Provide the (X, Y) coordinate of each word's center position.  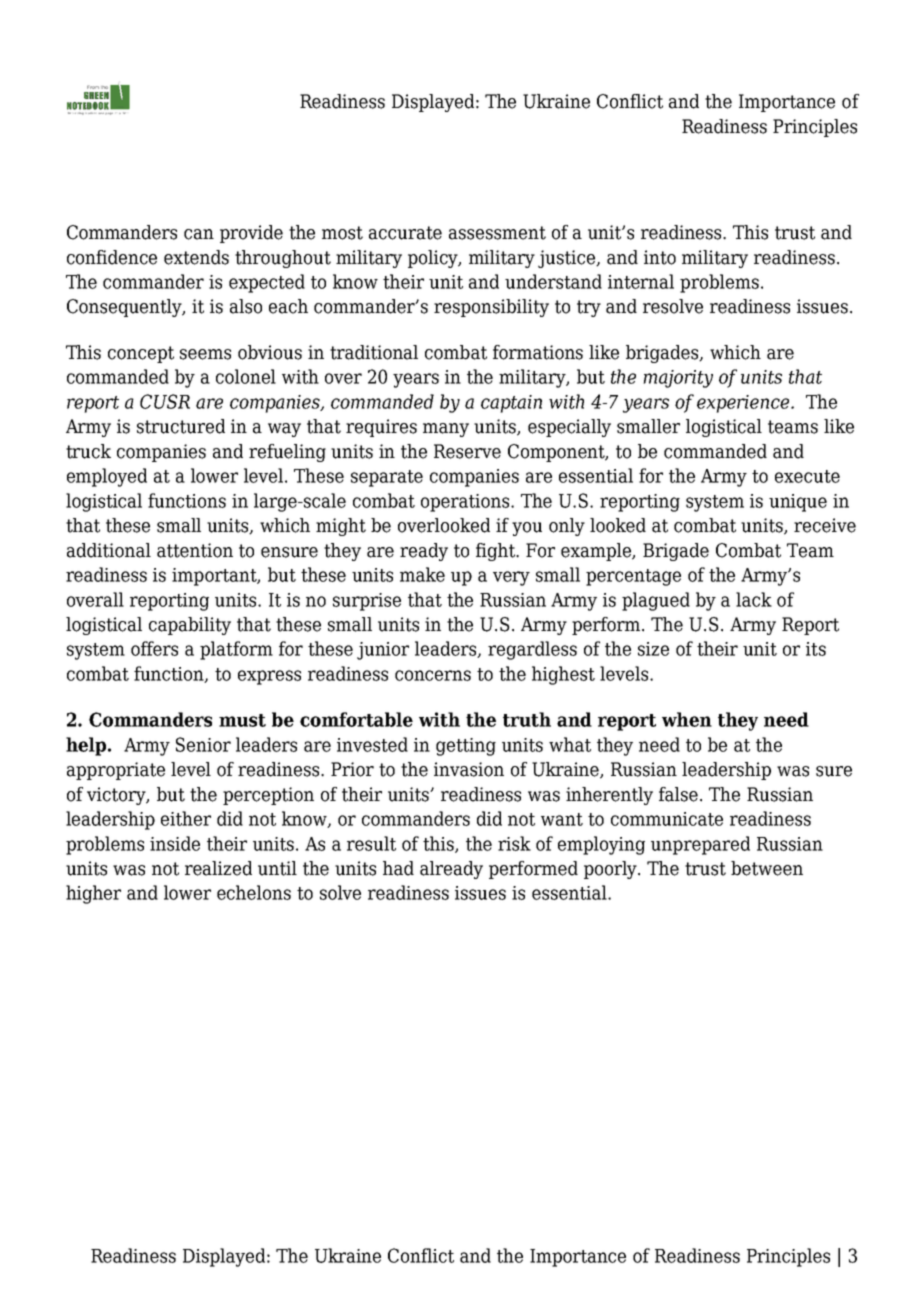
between (767, 868)
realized (218, 868)
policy (434, 259)
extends (196, 257)
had (398, 868)
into (660, 257)
